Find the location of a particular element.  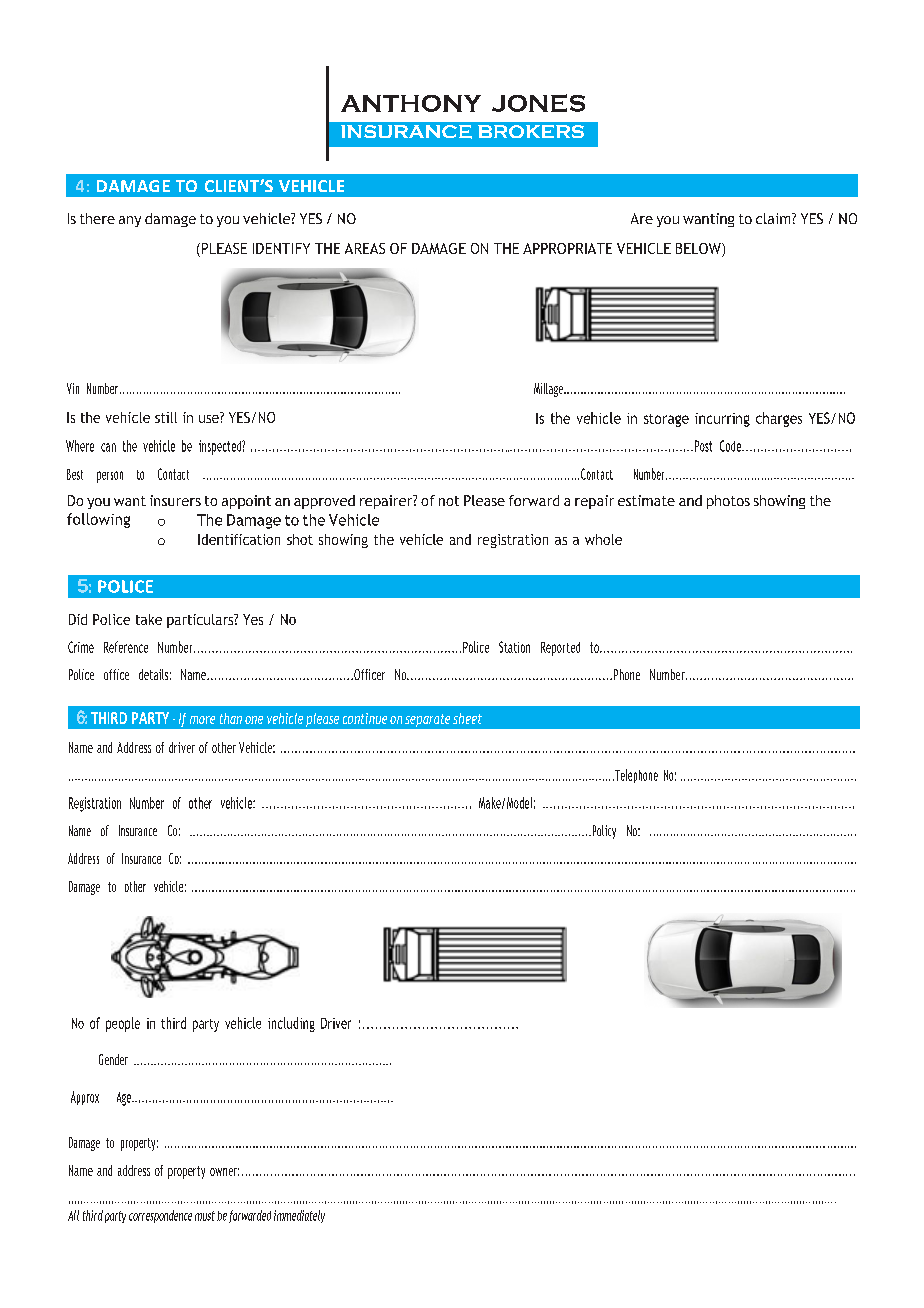

including is located at coordinates (291, 1024).
